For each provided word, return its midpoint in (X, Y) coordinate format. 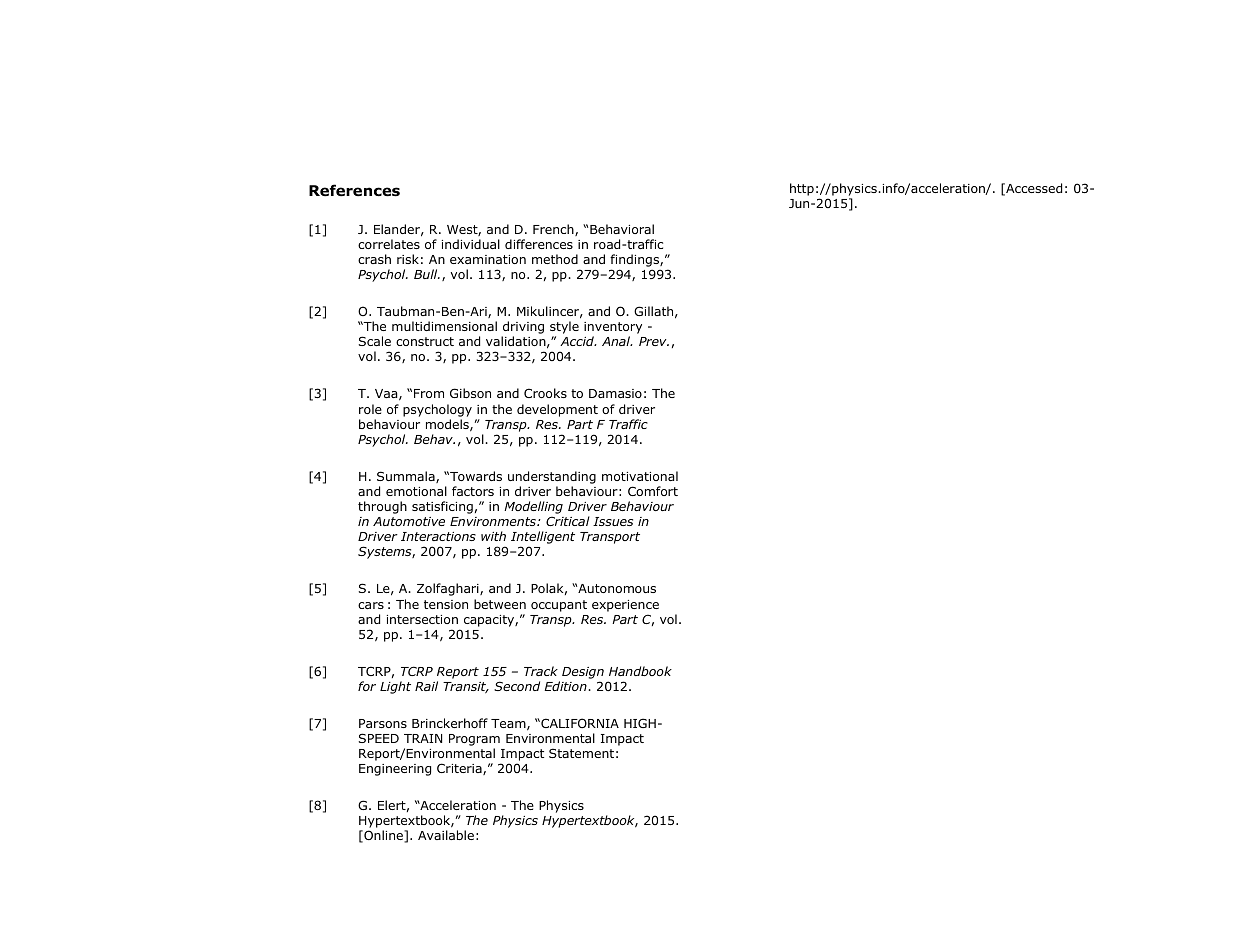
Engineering (395, 770)
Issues (613, 521)
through (382, 507)
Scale (375, 341)
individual (471, 244)
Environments (494, 521)
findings (635, 262)
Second (517, 686)
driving (523, 329)
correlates (389, 244)
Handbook (640, 671)
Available (446, 835)
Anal (617, 341)
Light (395, 687)
